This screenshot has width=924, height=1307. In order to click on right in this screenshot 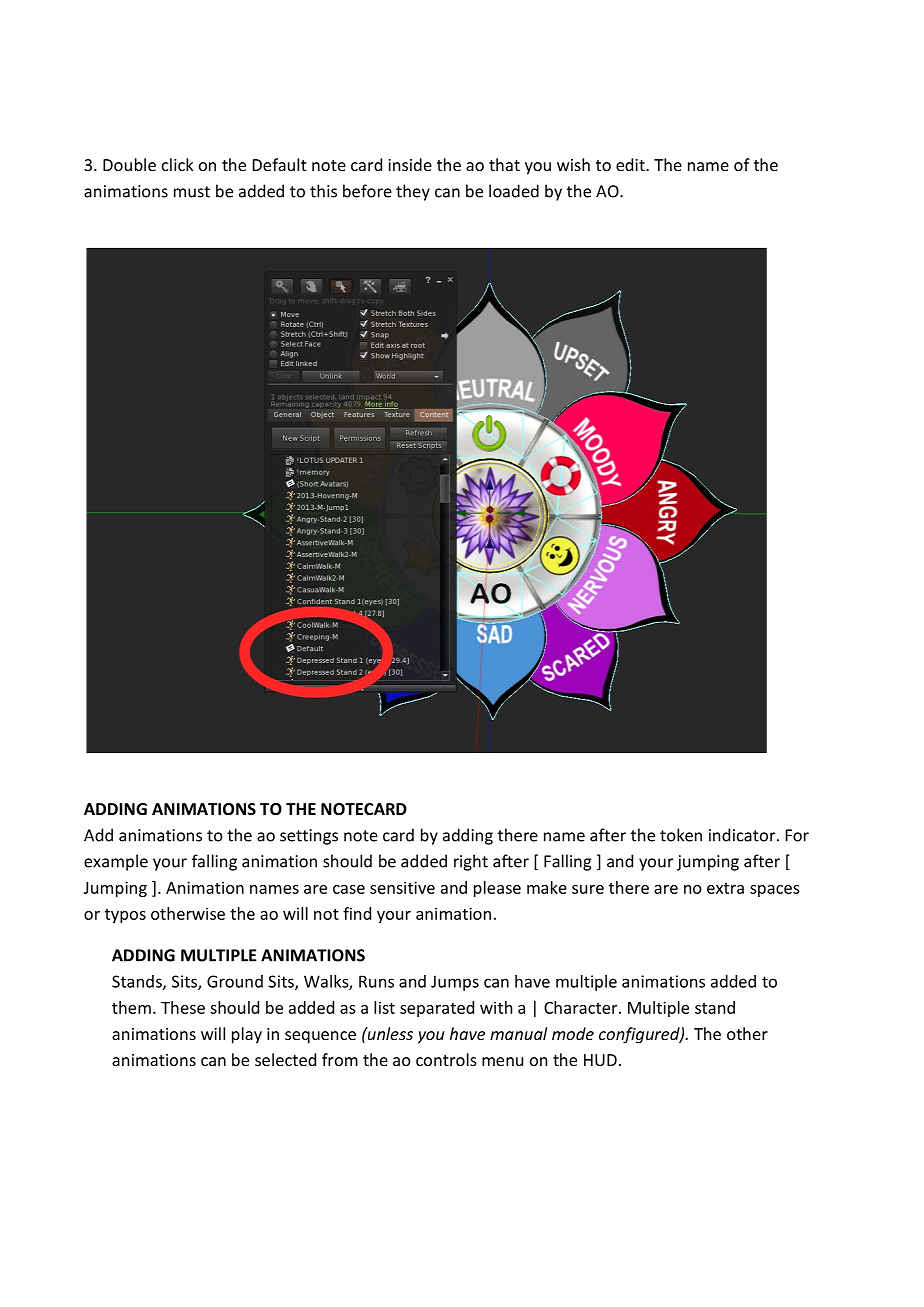, I will do `click(471, 862)`.
